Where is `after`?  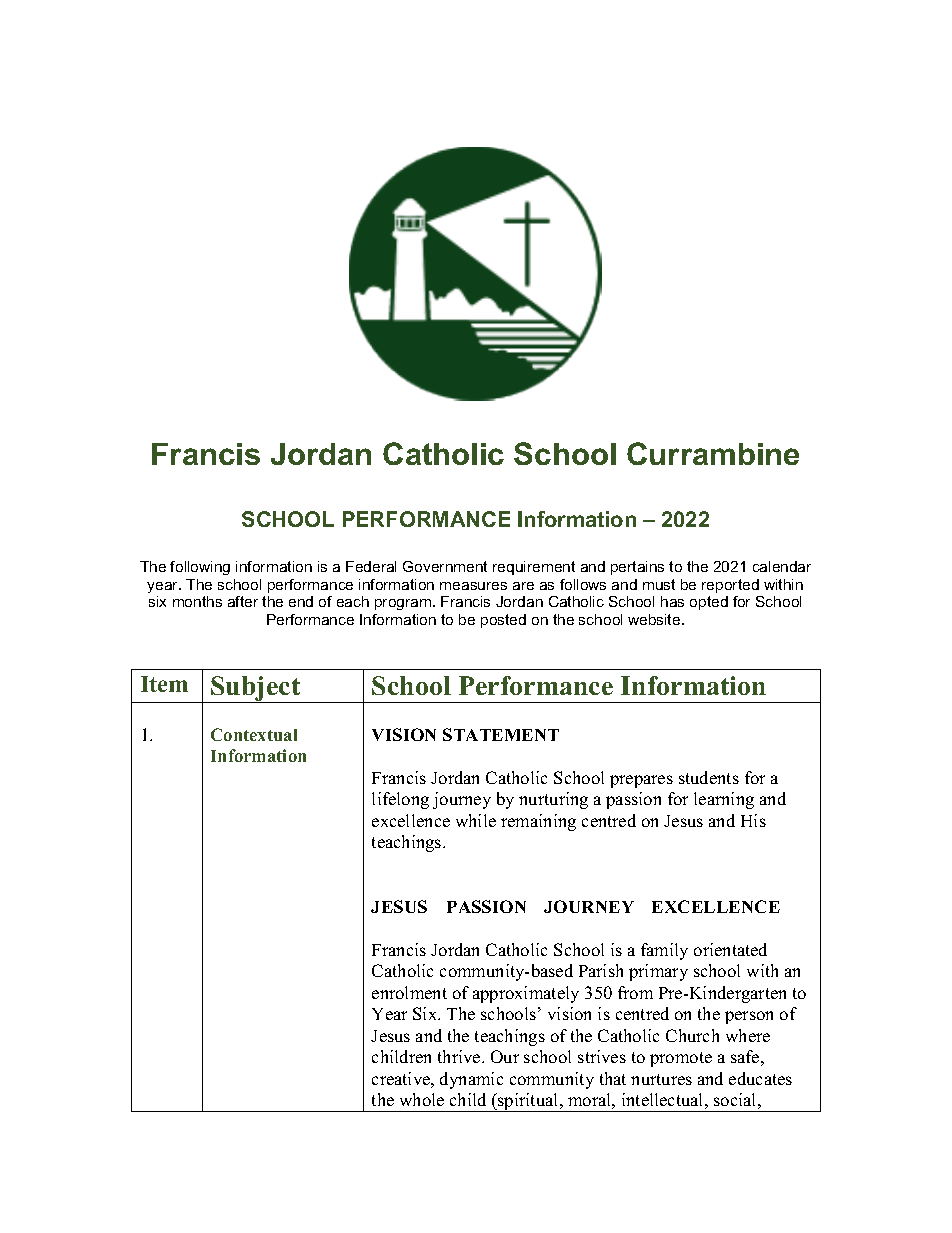 after is located at coordinates (243, 601).
